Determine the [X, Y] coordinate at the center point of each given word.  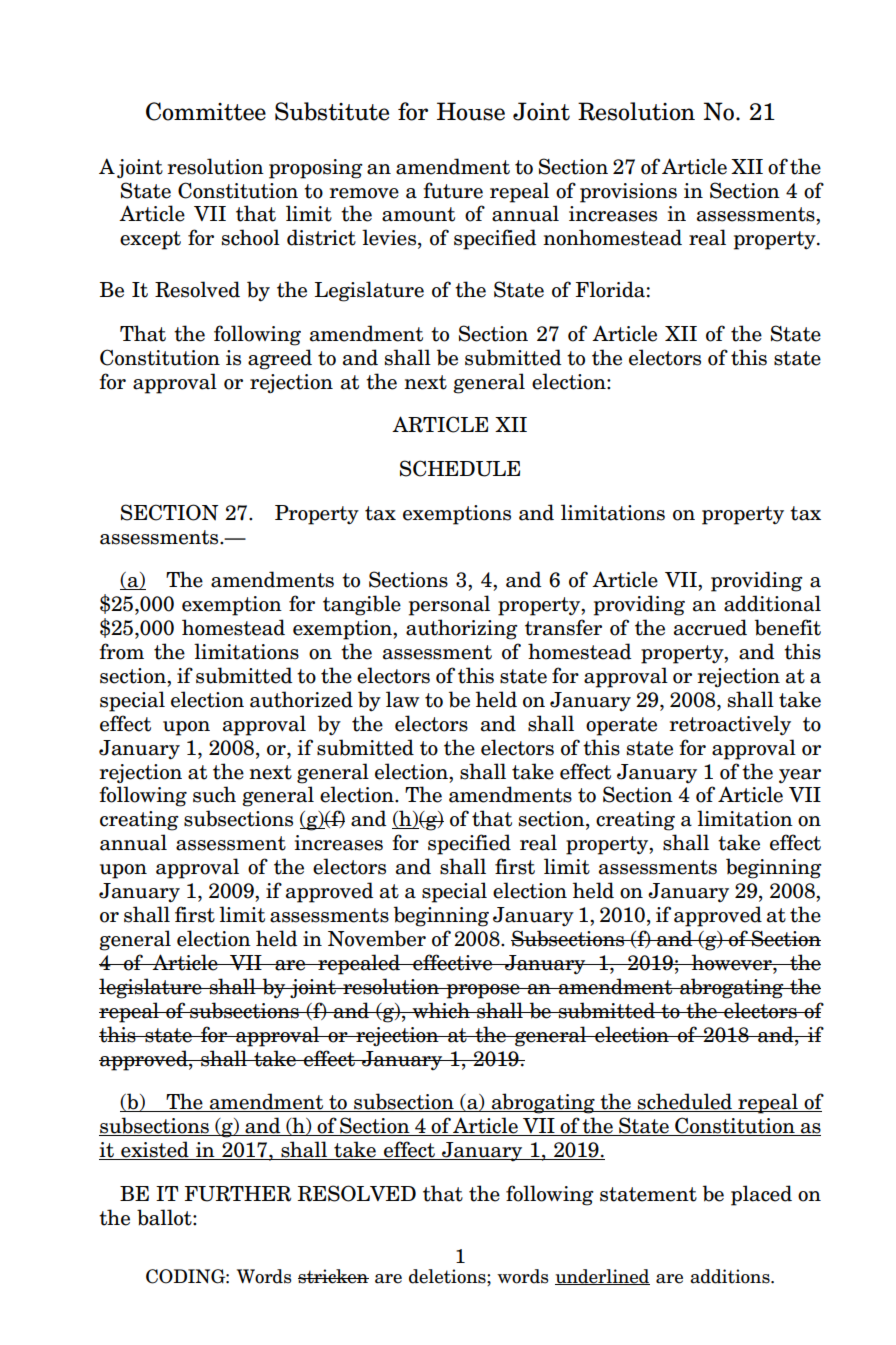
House [471, 111]
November [377, 938]
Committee [206, 111]
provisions [628, 193]
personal [449, 605]
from [121, 651]
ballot [165, 1217]
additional [772, 603]
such [214, 794]
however [731, 962]
